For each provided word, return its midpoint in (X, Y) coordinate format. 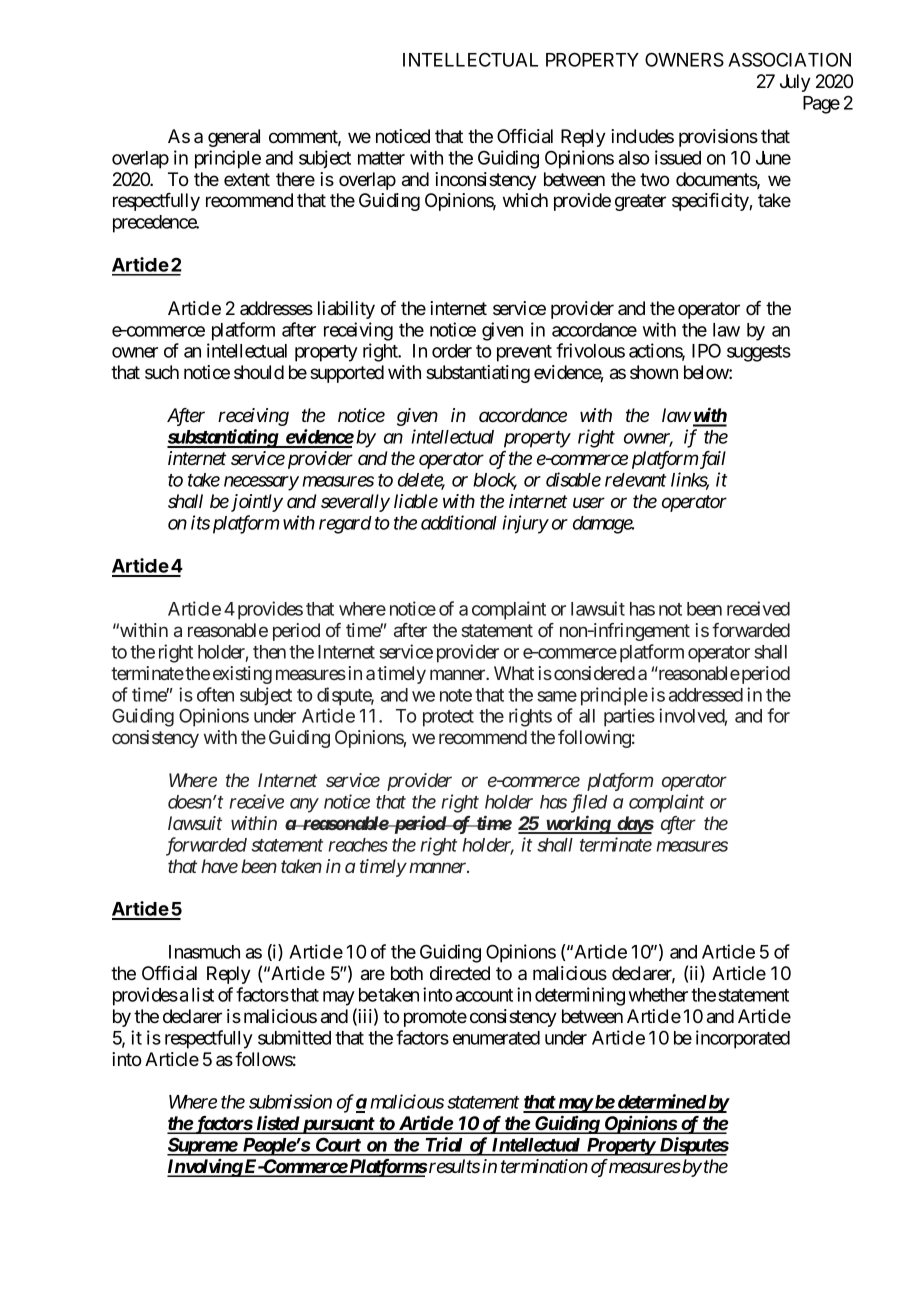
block (495, 481)
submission (290, 1101)
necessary (261, 483)
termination (544, 1166)
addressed (706, 695)
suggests (759, 353)
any (304, 805)
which (525, 200)
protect (448, 718)
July (795, 83)
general (234, 138)
